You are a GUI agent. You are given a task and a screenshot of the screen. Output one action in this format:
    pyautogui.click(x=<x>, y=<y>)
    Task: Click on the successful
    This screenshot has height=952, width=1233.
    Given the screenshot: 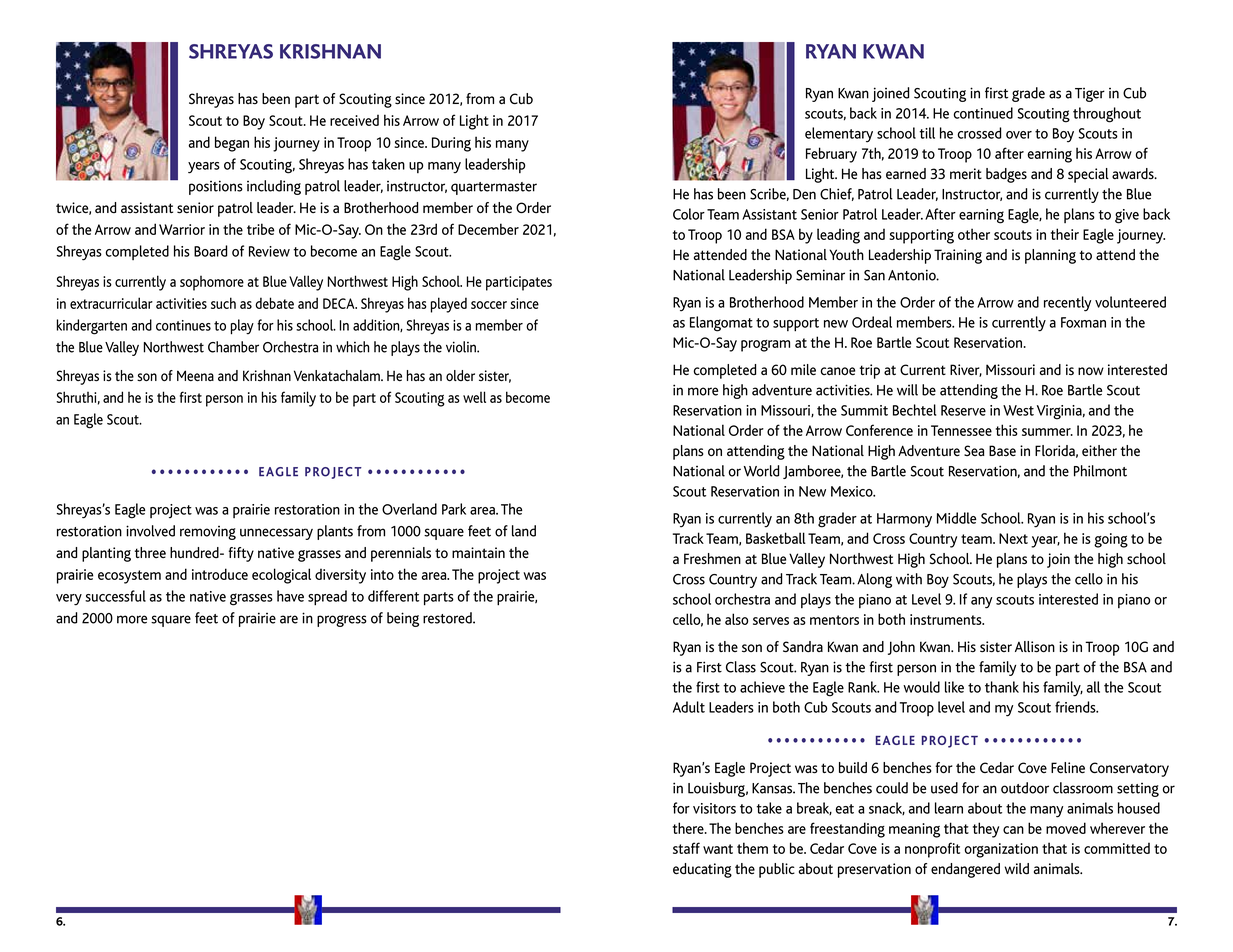 What is the action you would take?
    pyautogui.click(x=115, y=596)
